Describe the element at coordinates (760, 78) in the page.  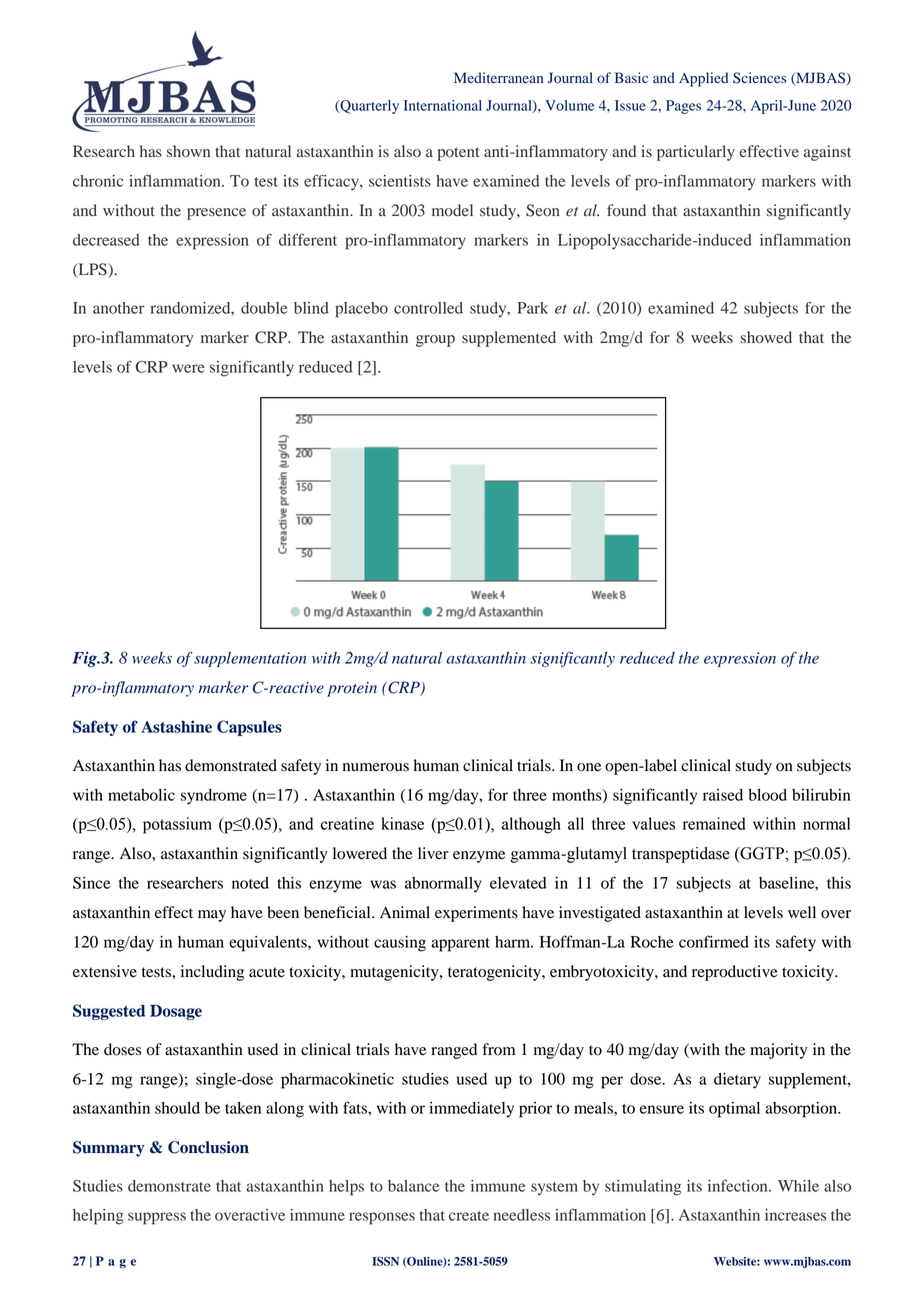
I see `Sciences` at that location.
